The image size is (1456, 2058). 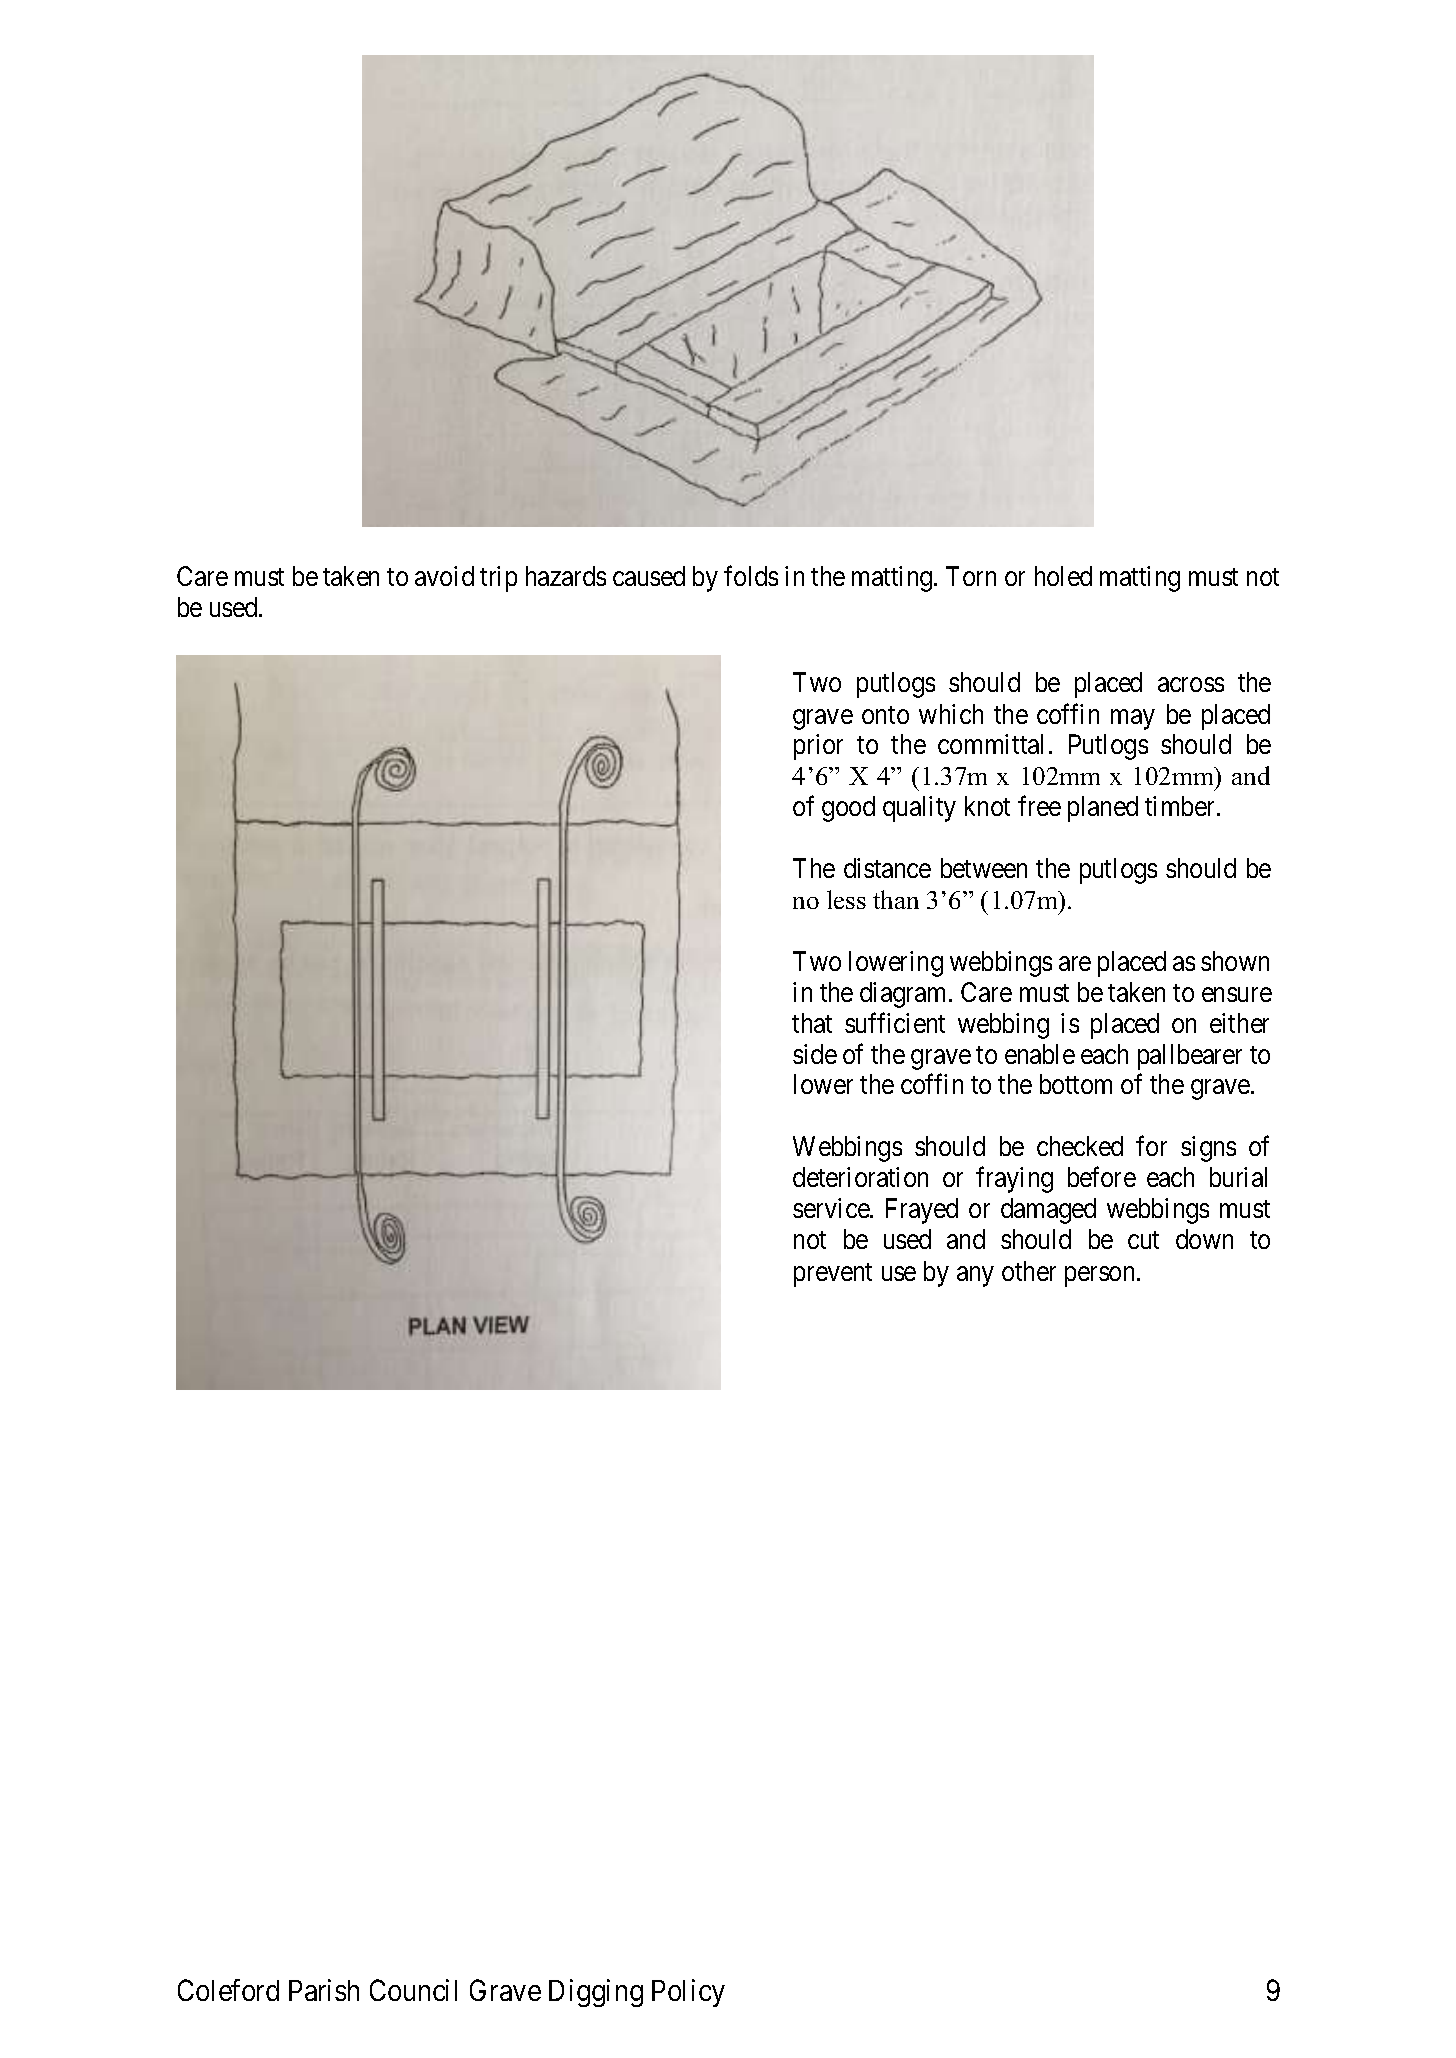 What do you see at coordinates (1101, 1277) in the screenshot?
I see `person` at bounding box center [1101, 1277].
